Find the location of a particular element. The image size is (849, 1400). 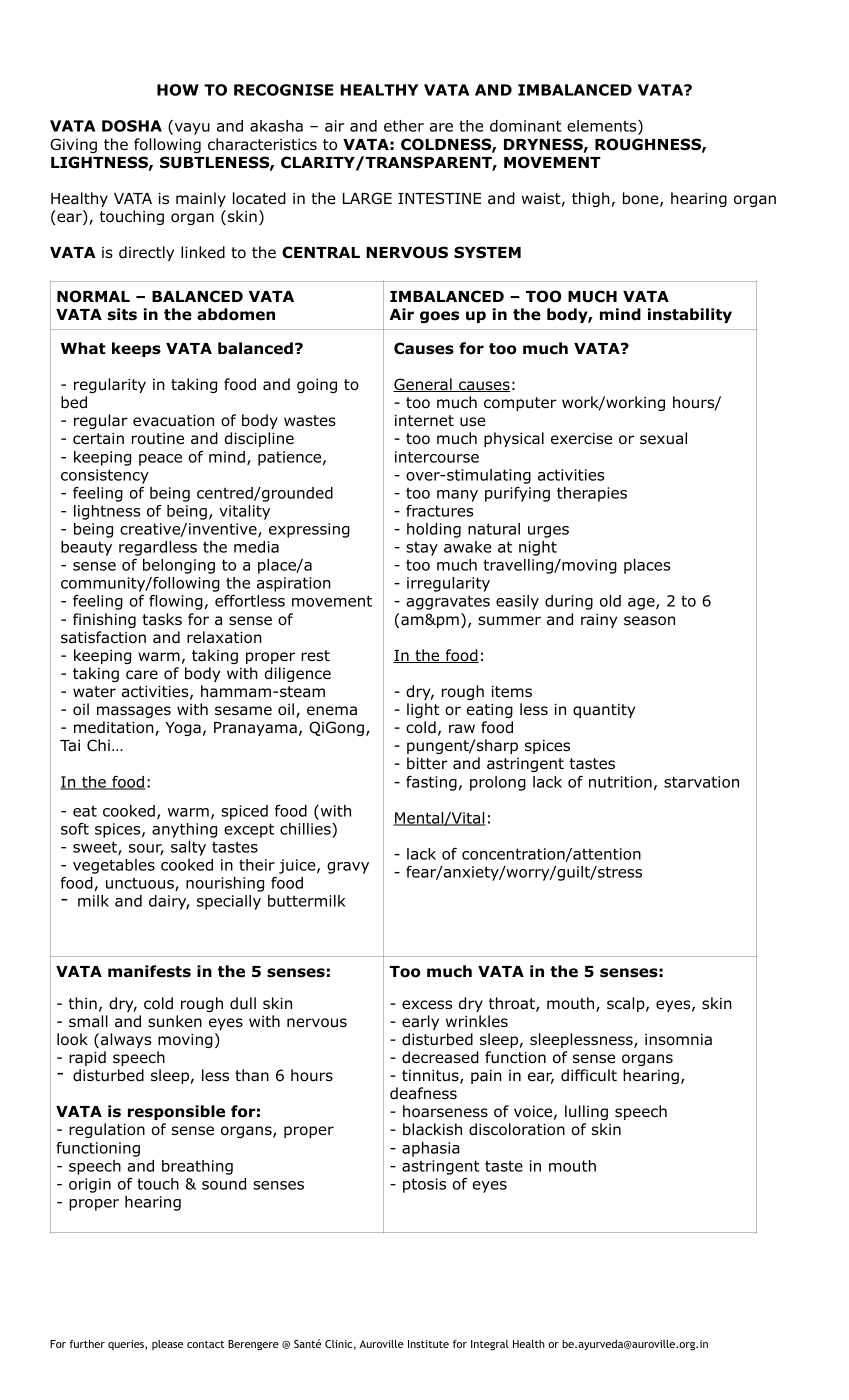

Institute is located at coordinates (428, 1344).
